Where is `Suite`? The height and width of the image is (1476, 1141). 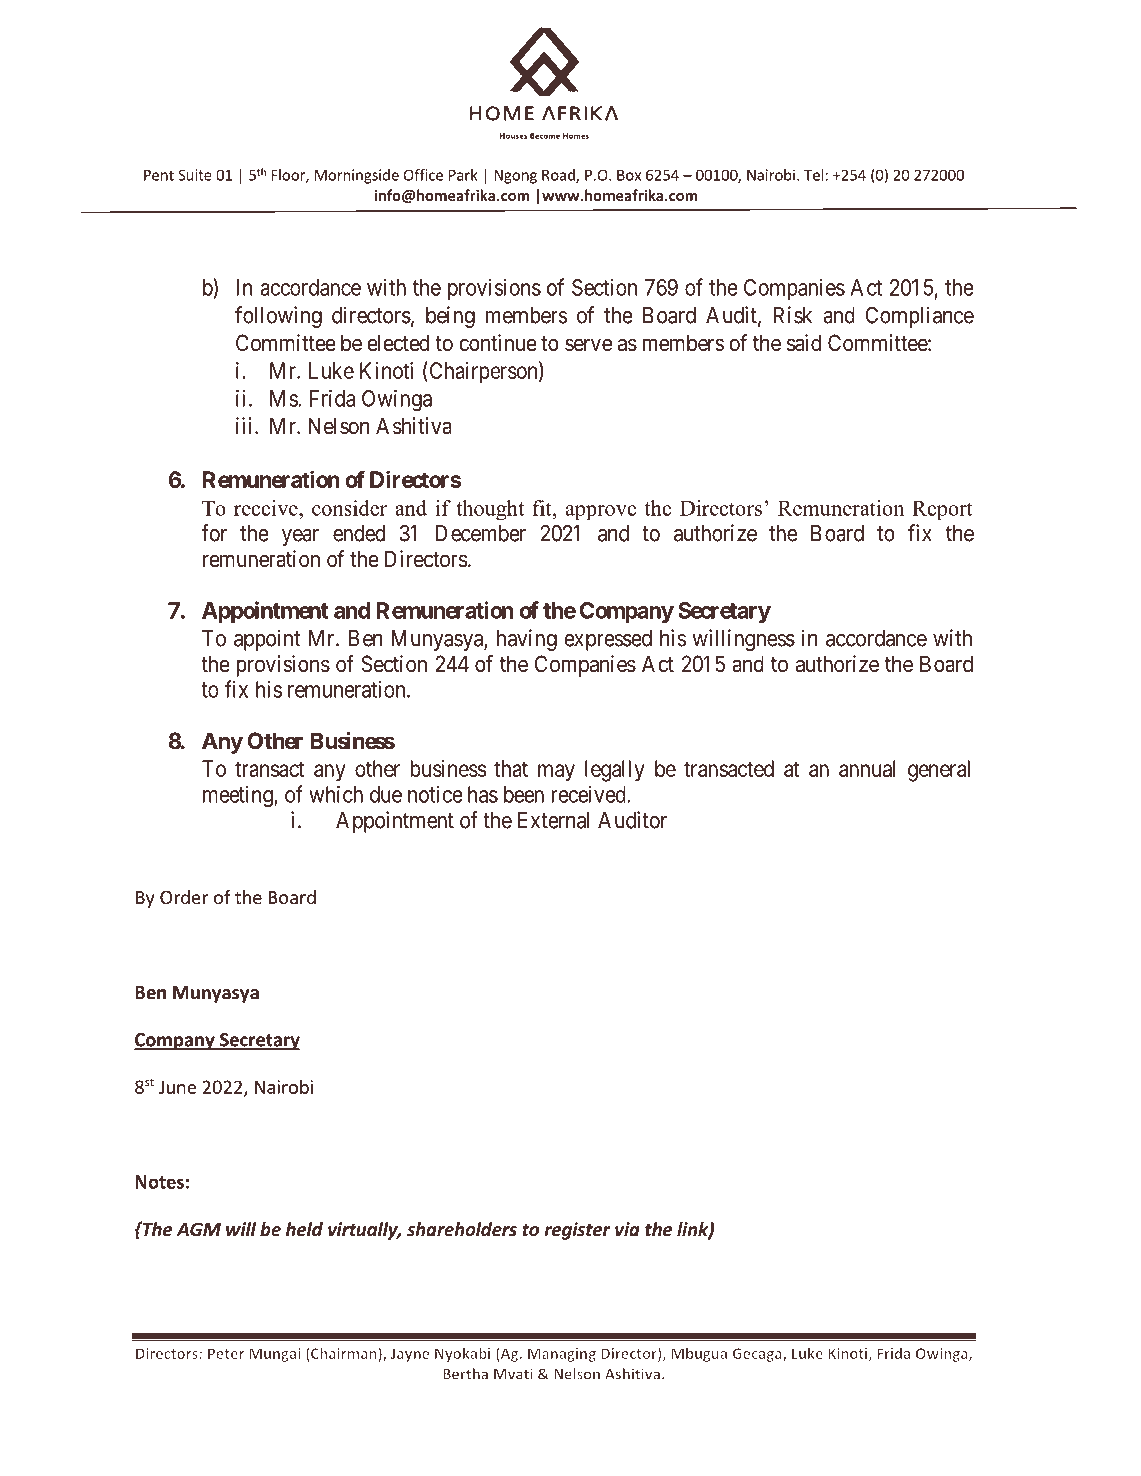 Suite is located at coordinates (195, 175).
